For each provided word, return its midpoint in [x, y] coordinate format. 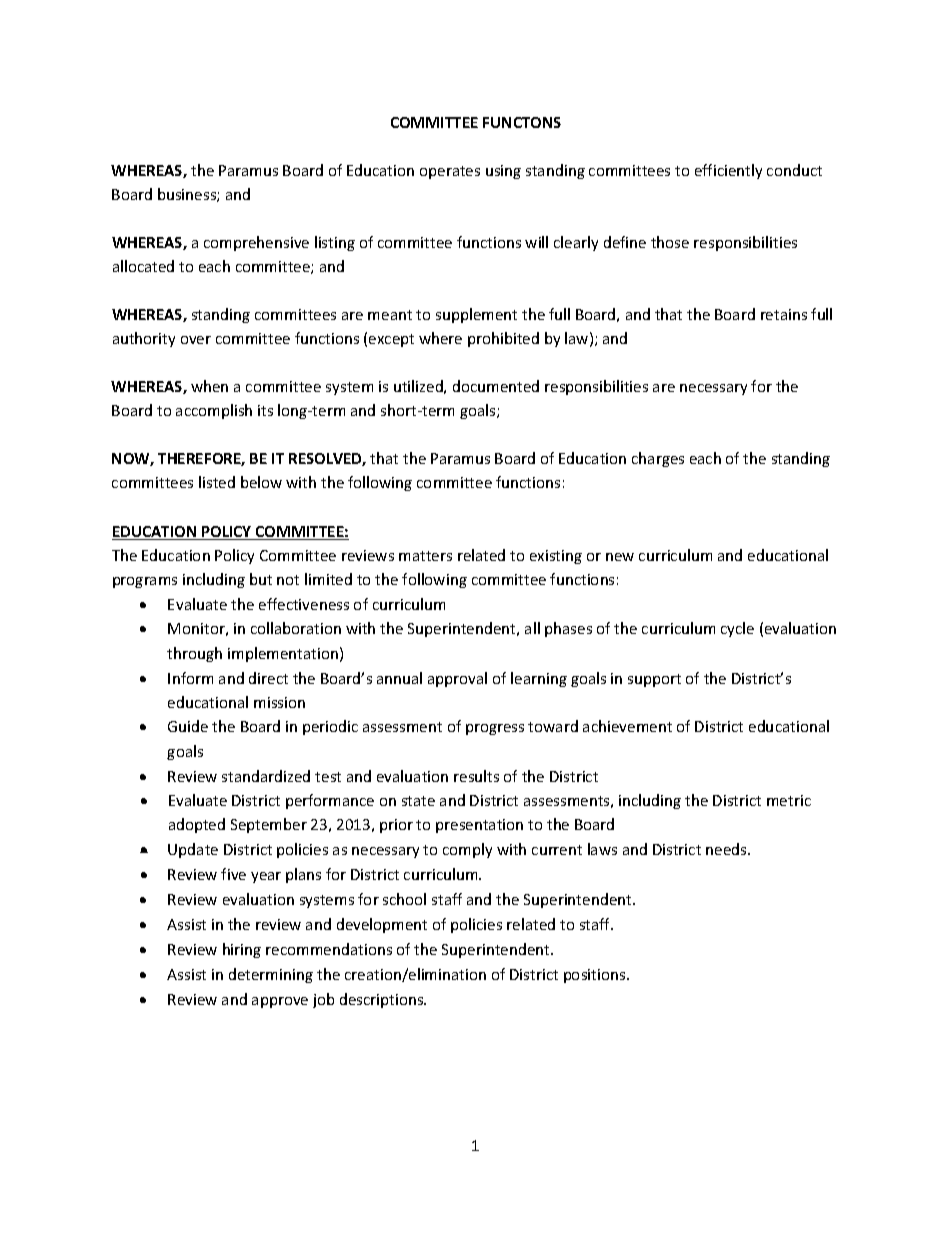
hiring [242, 950]
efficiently [728, 171]
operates [450, 172]
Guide [188, 726]
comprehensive [256, 243]
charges [658, 459]
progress [495, 729]
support [654, 680]
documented [496, 386]
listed [217, 482]
